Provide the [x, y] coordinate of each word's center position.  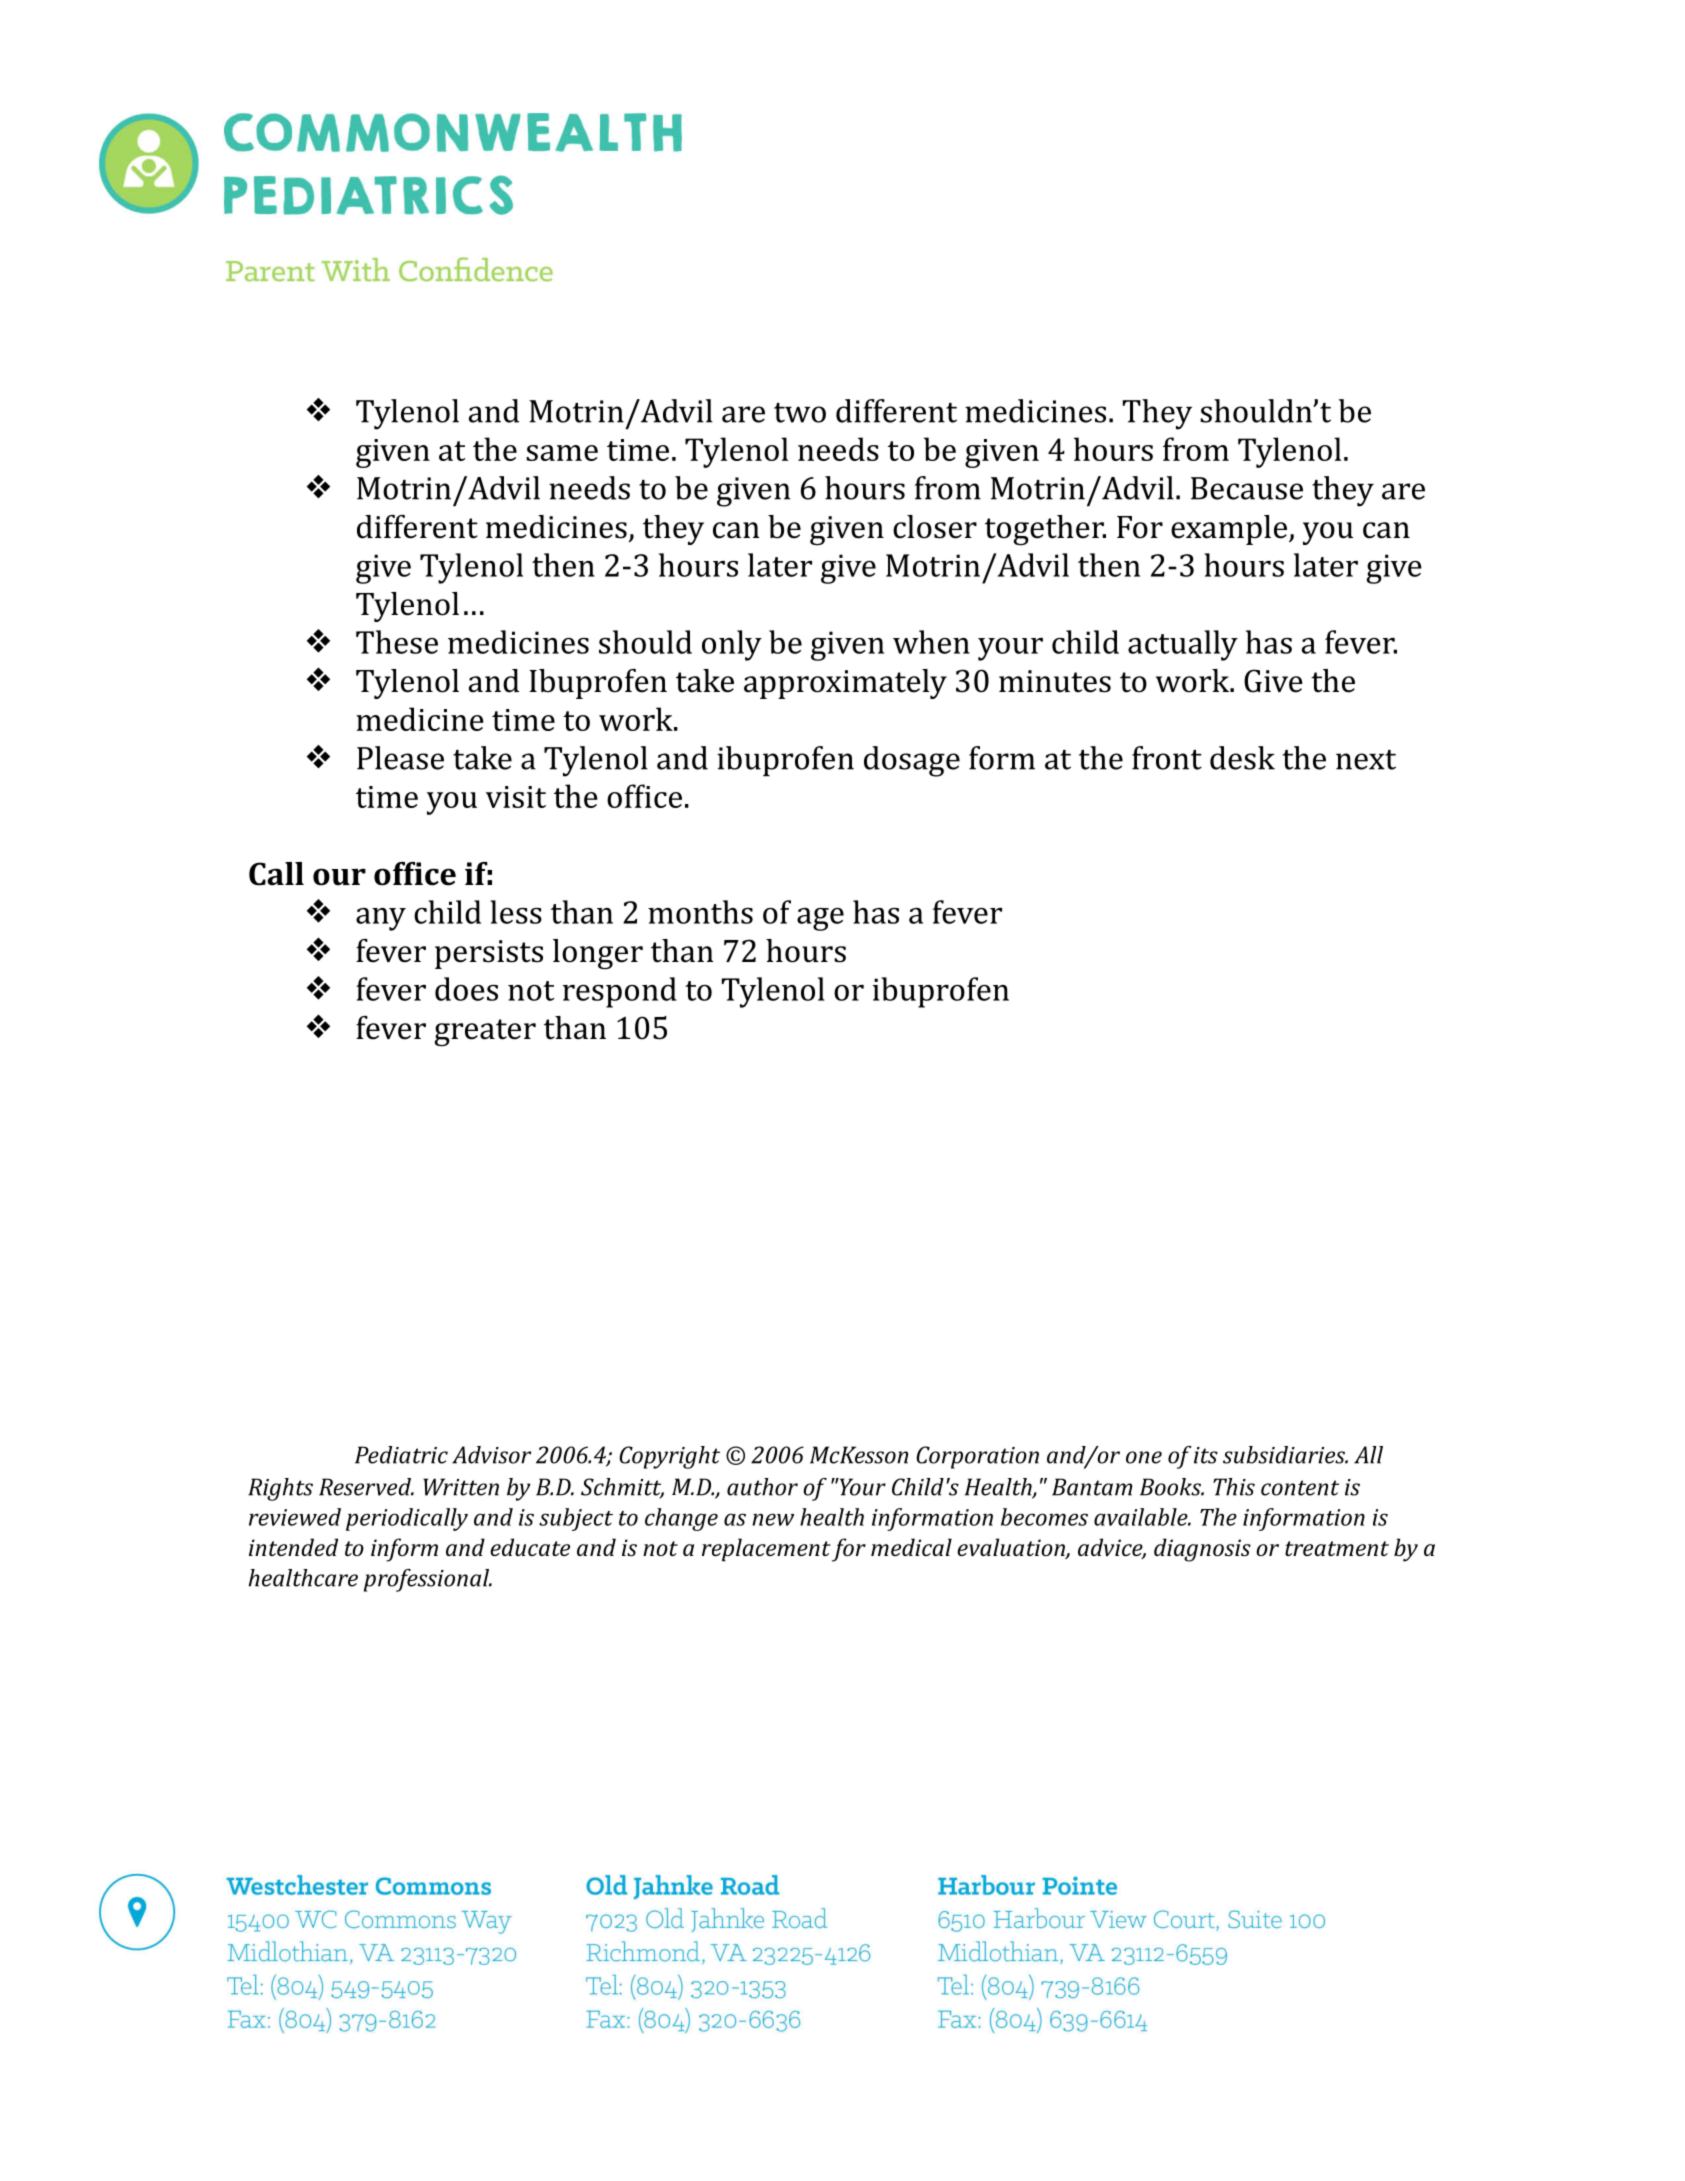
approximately [845, 684]
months [700, 912]
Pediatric [401, 1455]
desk [1242, 758]
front [1167, 758]
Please [400, 758]
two [800, 413]
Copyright [669, 1457]
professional [428, 1580]
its [1206, 1455]
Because [1247, 488]
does [466, 989]
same [562, 453]
